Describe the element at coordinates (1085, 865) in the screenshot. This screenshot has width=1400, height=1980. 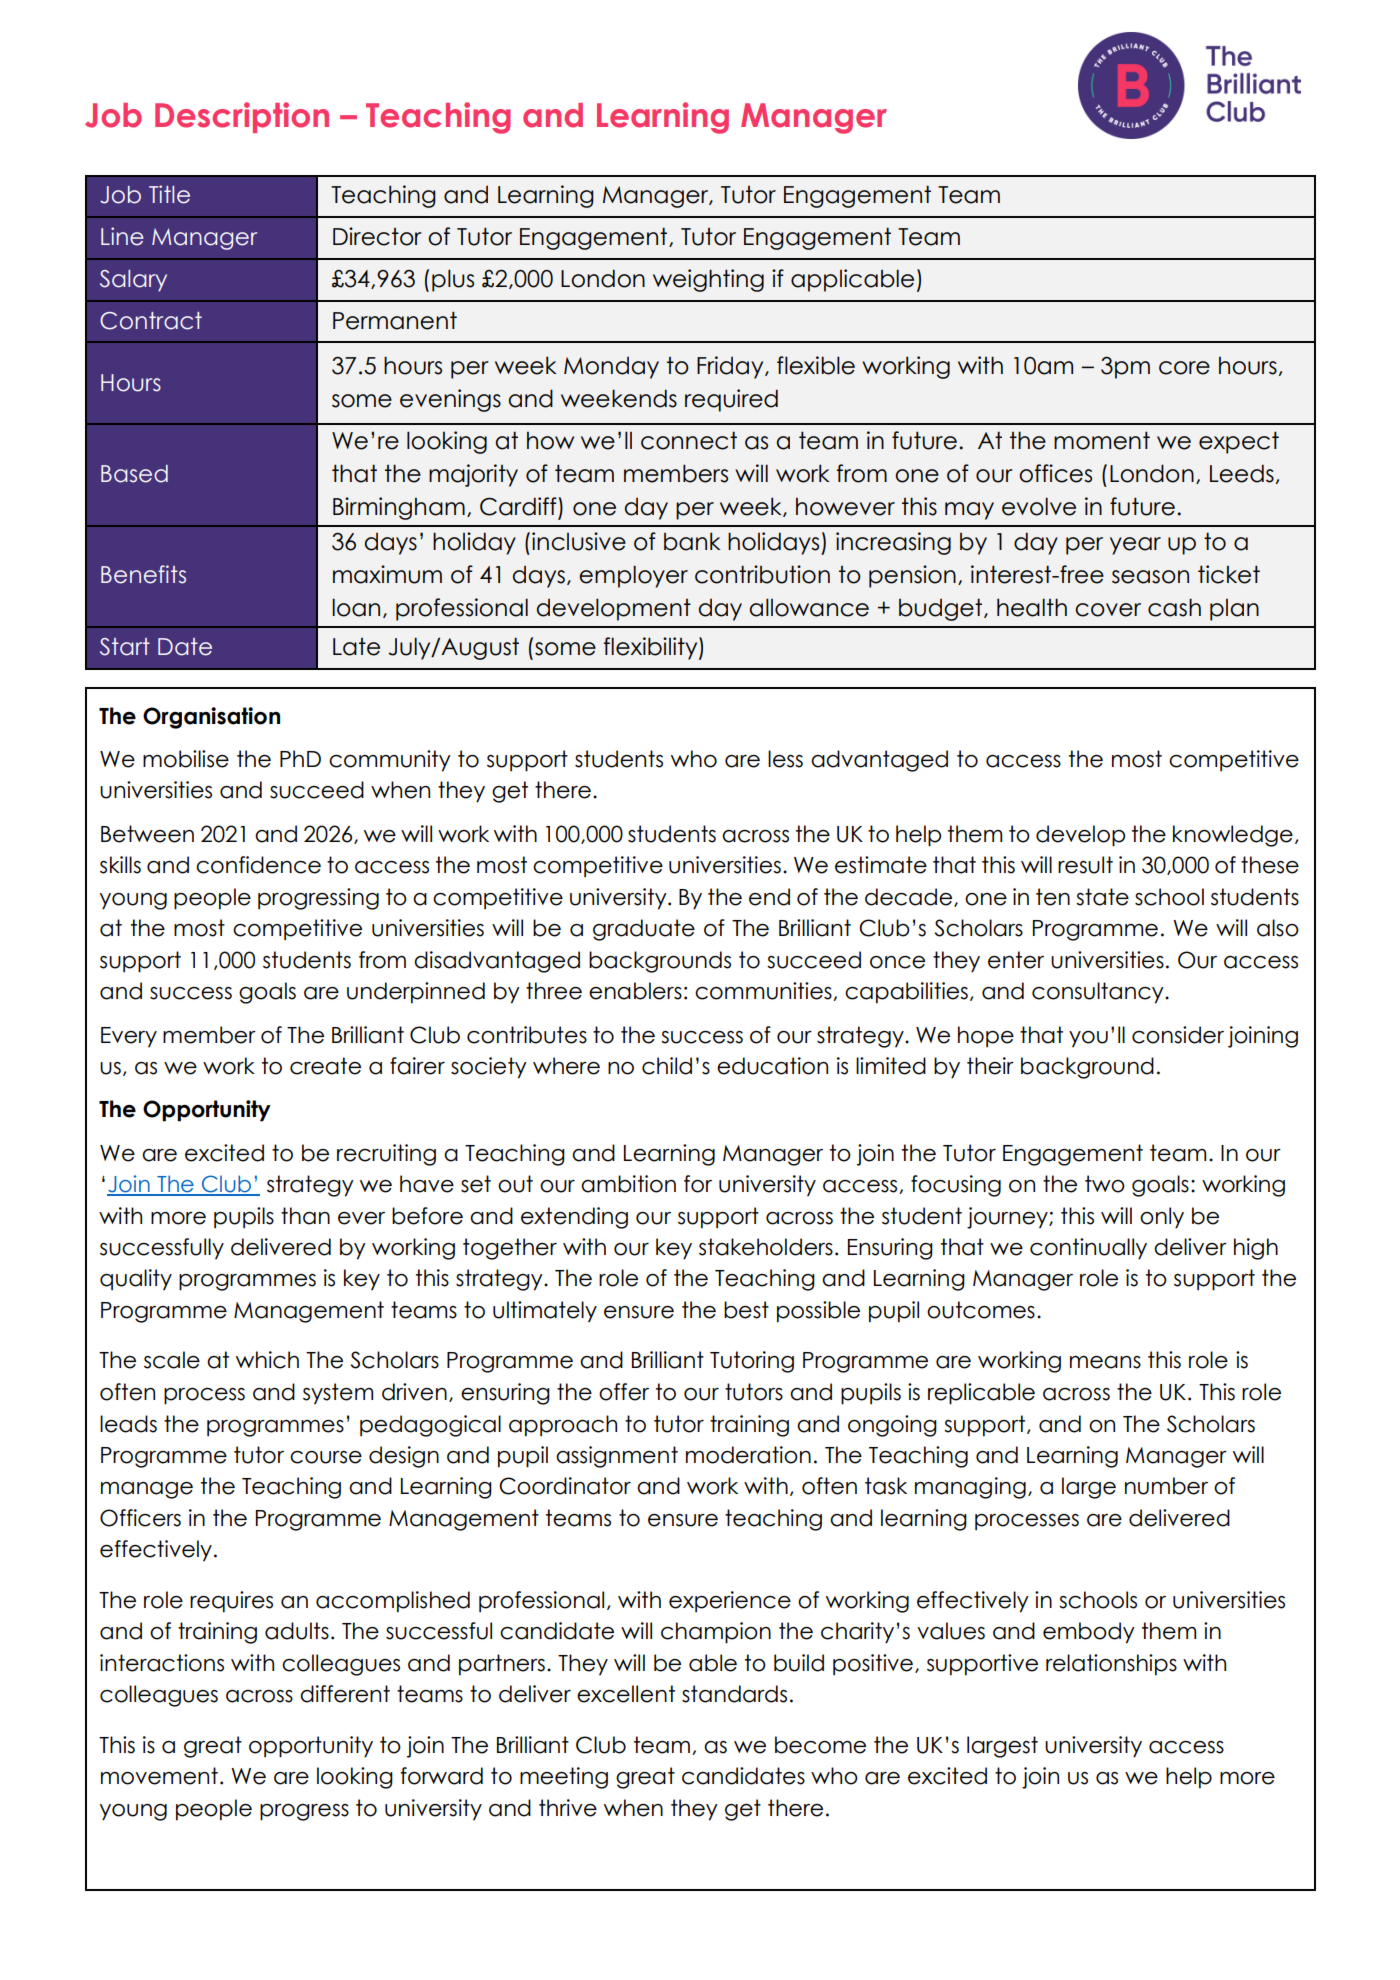
I see `result` at that location.
